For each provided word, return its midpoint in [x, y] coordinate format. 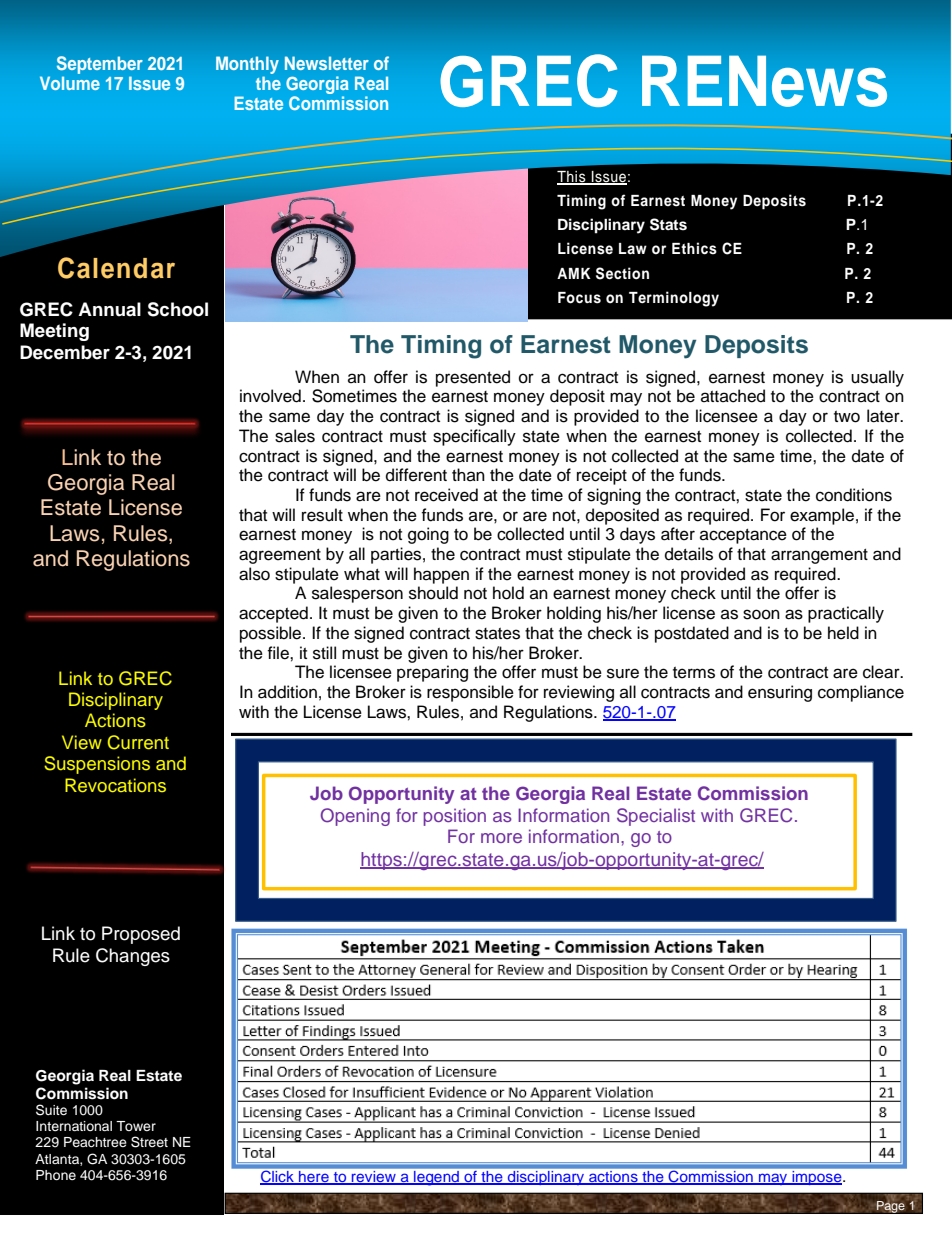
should [433, 593]
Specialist [656, 817]
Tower [136, 1126]
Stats [668, 224]
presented [473, 378]
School [177, 309]
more [501, 838]
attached [733, 396]
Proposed [141, 935]
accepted [273, 614]
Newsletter [327, 63]
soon [761, 614]
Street [149, 1142]
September [100, 65]
